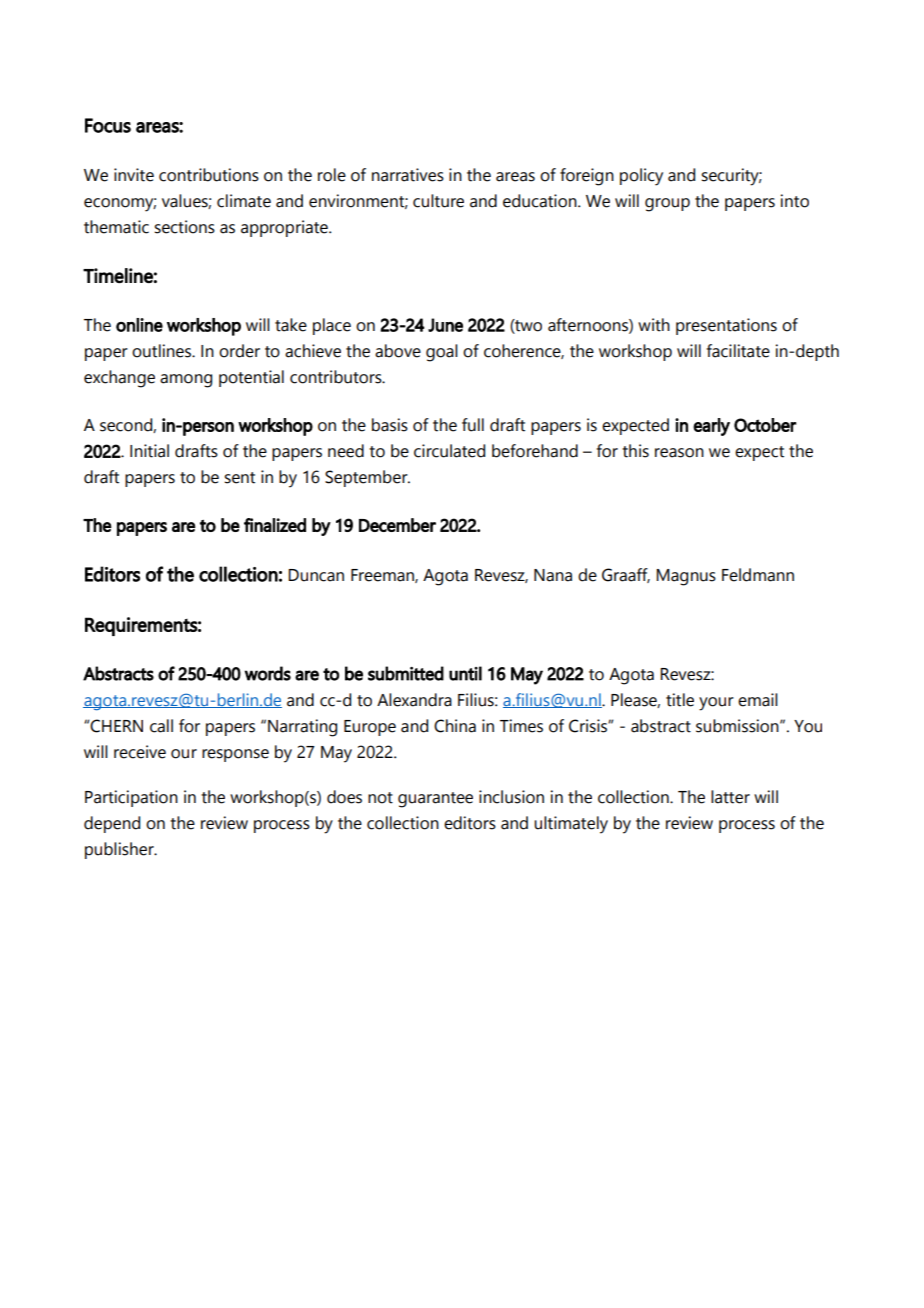 The width and height of the image is (924, 1308). Describe the element at coordinates (449, 451) in the image. I see `circulated` at that location.
